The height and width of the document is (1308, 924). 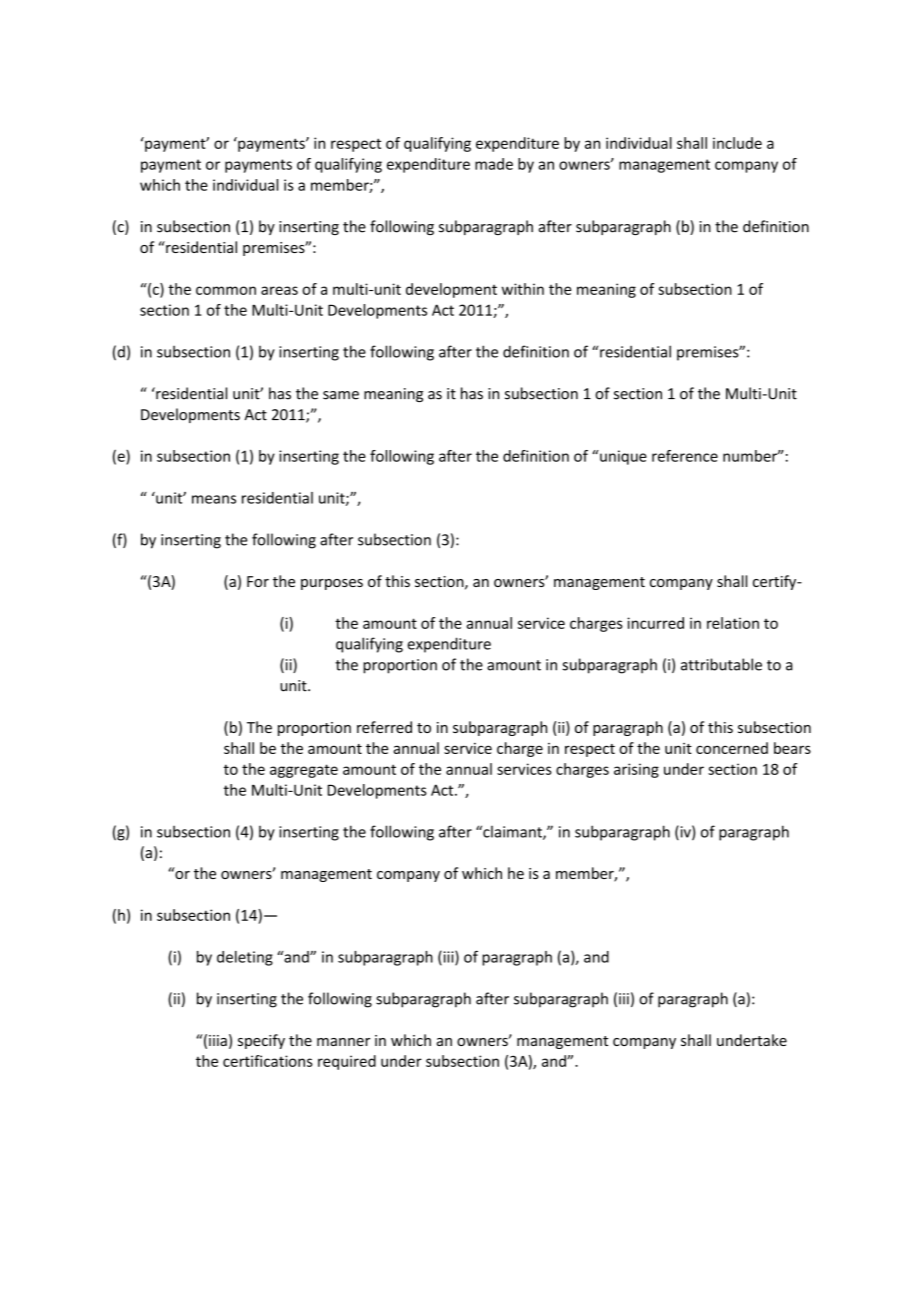 I want to click on made, so click(x=494, y=164).
